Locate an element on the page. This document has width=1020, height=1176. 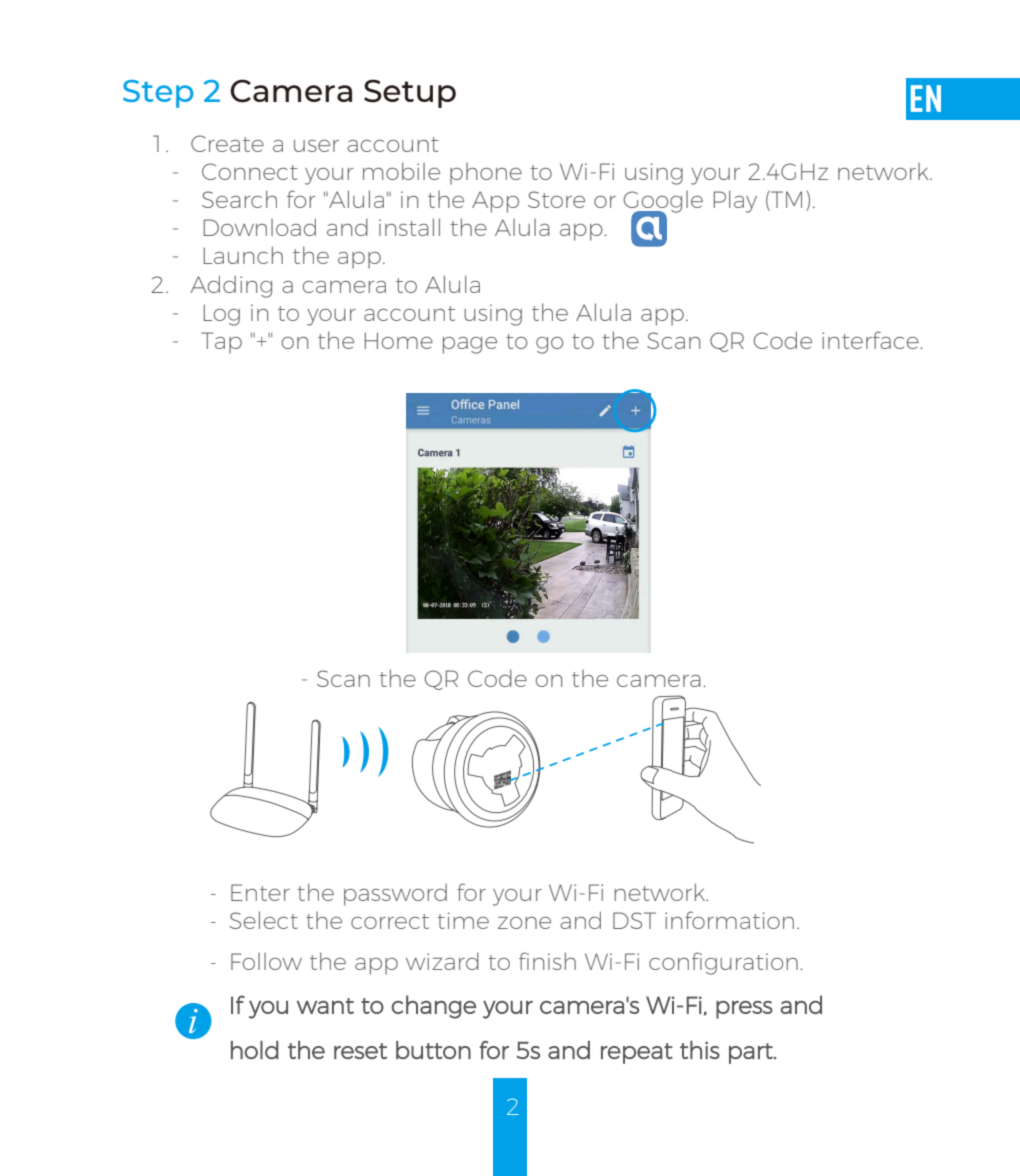
page is located at coordinates (470, 345).
